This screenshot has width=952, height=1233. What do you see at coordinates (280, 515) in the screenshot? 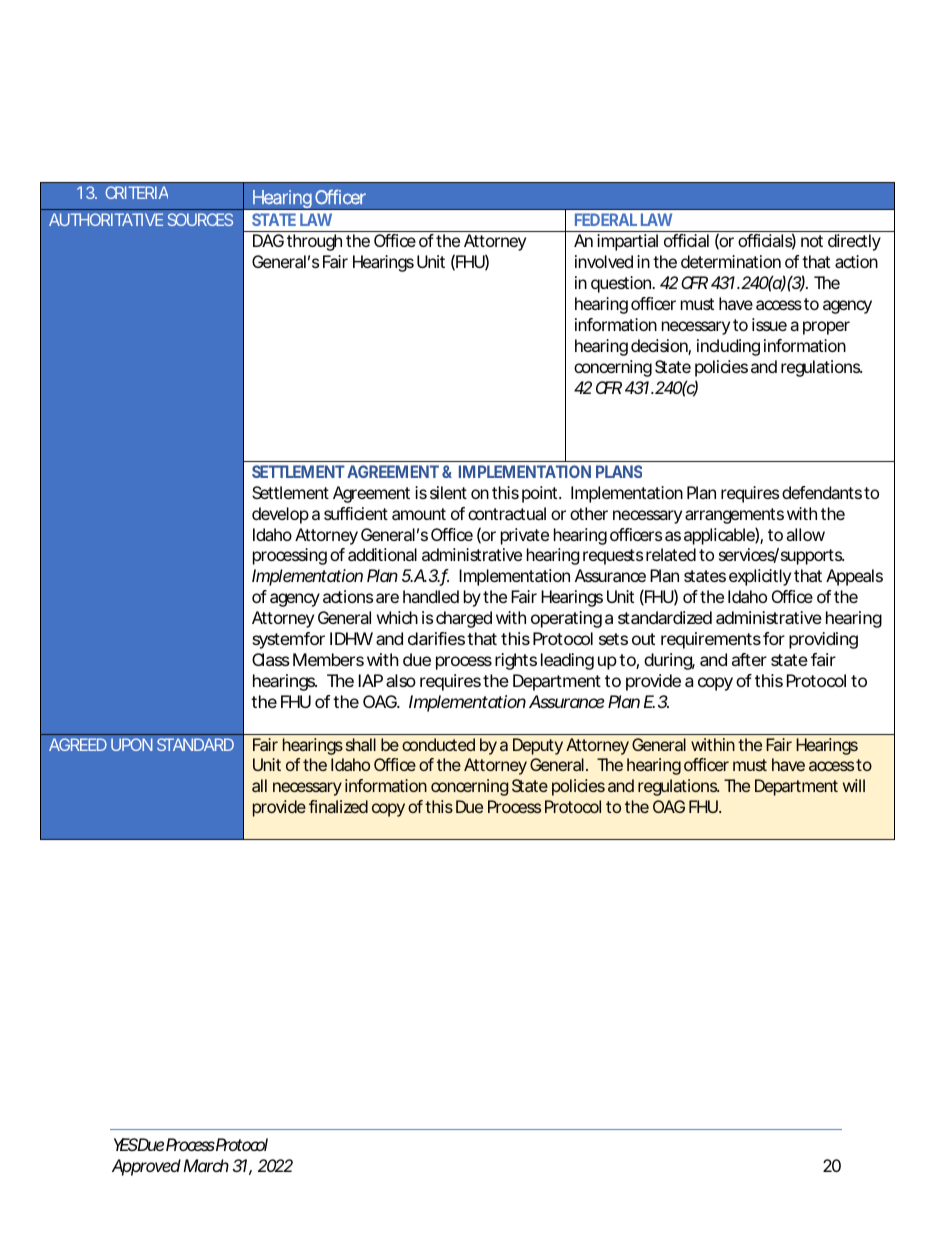
I see `develop` at bounding box center [280, 515].
